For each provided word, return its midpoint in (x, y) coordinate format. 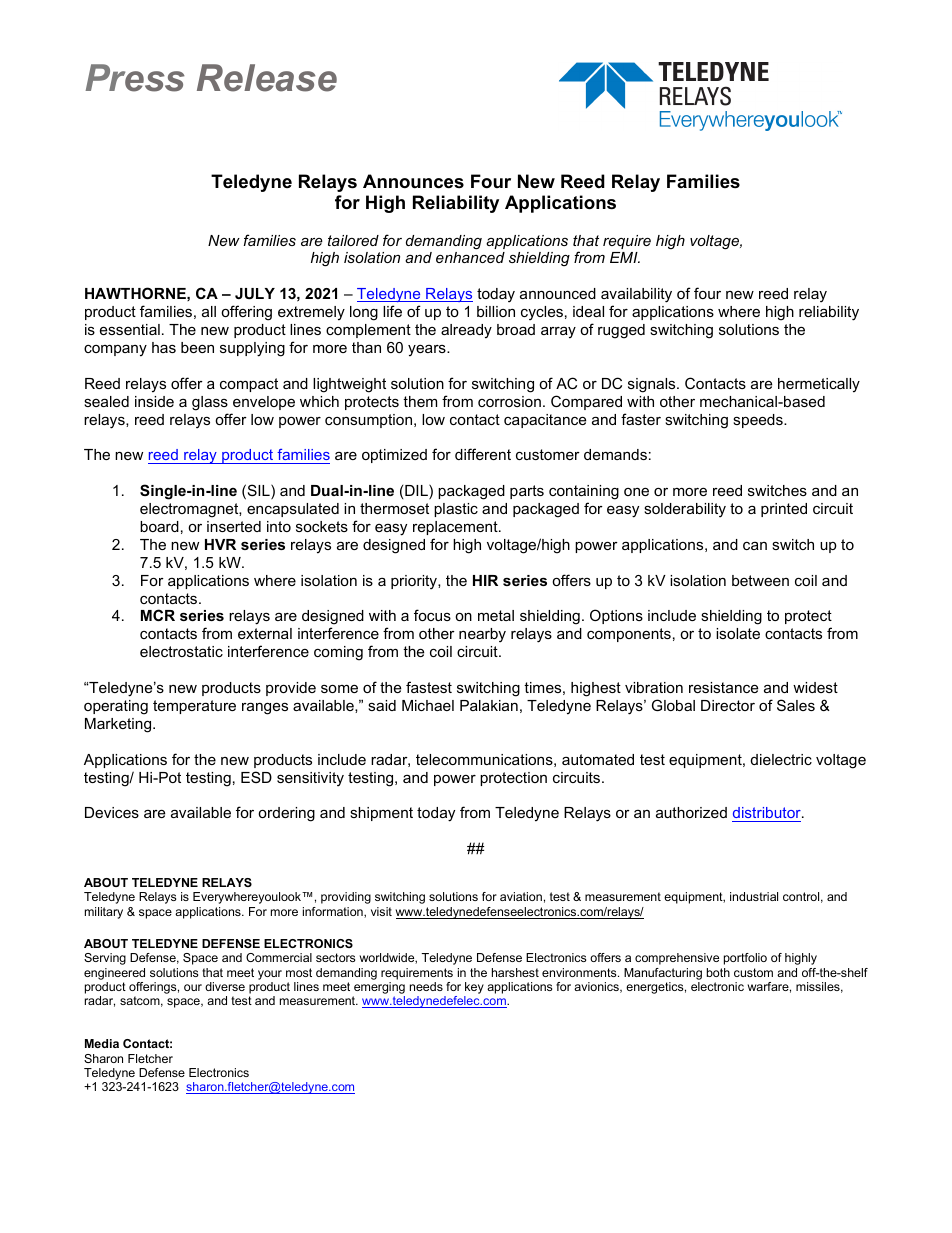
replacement (456, 528)
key (474, 989)
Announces (413, 181)
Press (135, 78)
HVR (220, 544)
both (718, 972)
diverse (225, 986)
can (755, 546)
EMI (625, 257)
